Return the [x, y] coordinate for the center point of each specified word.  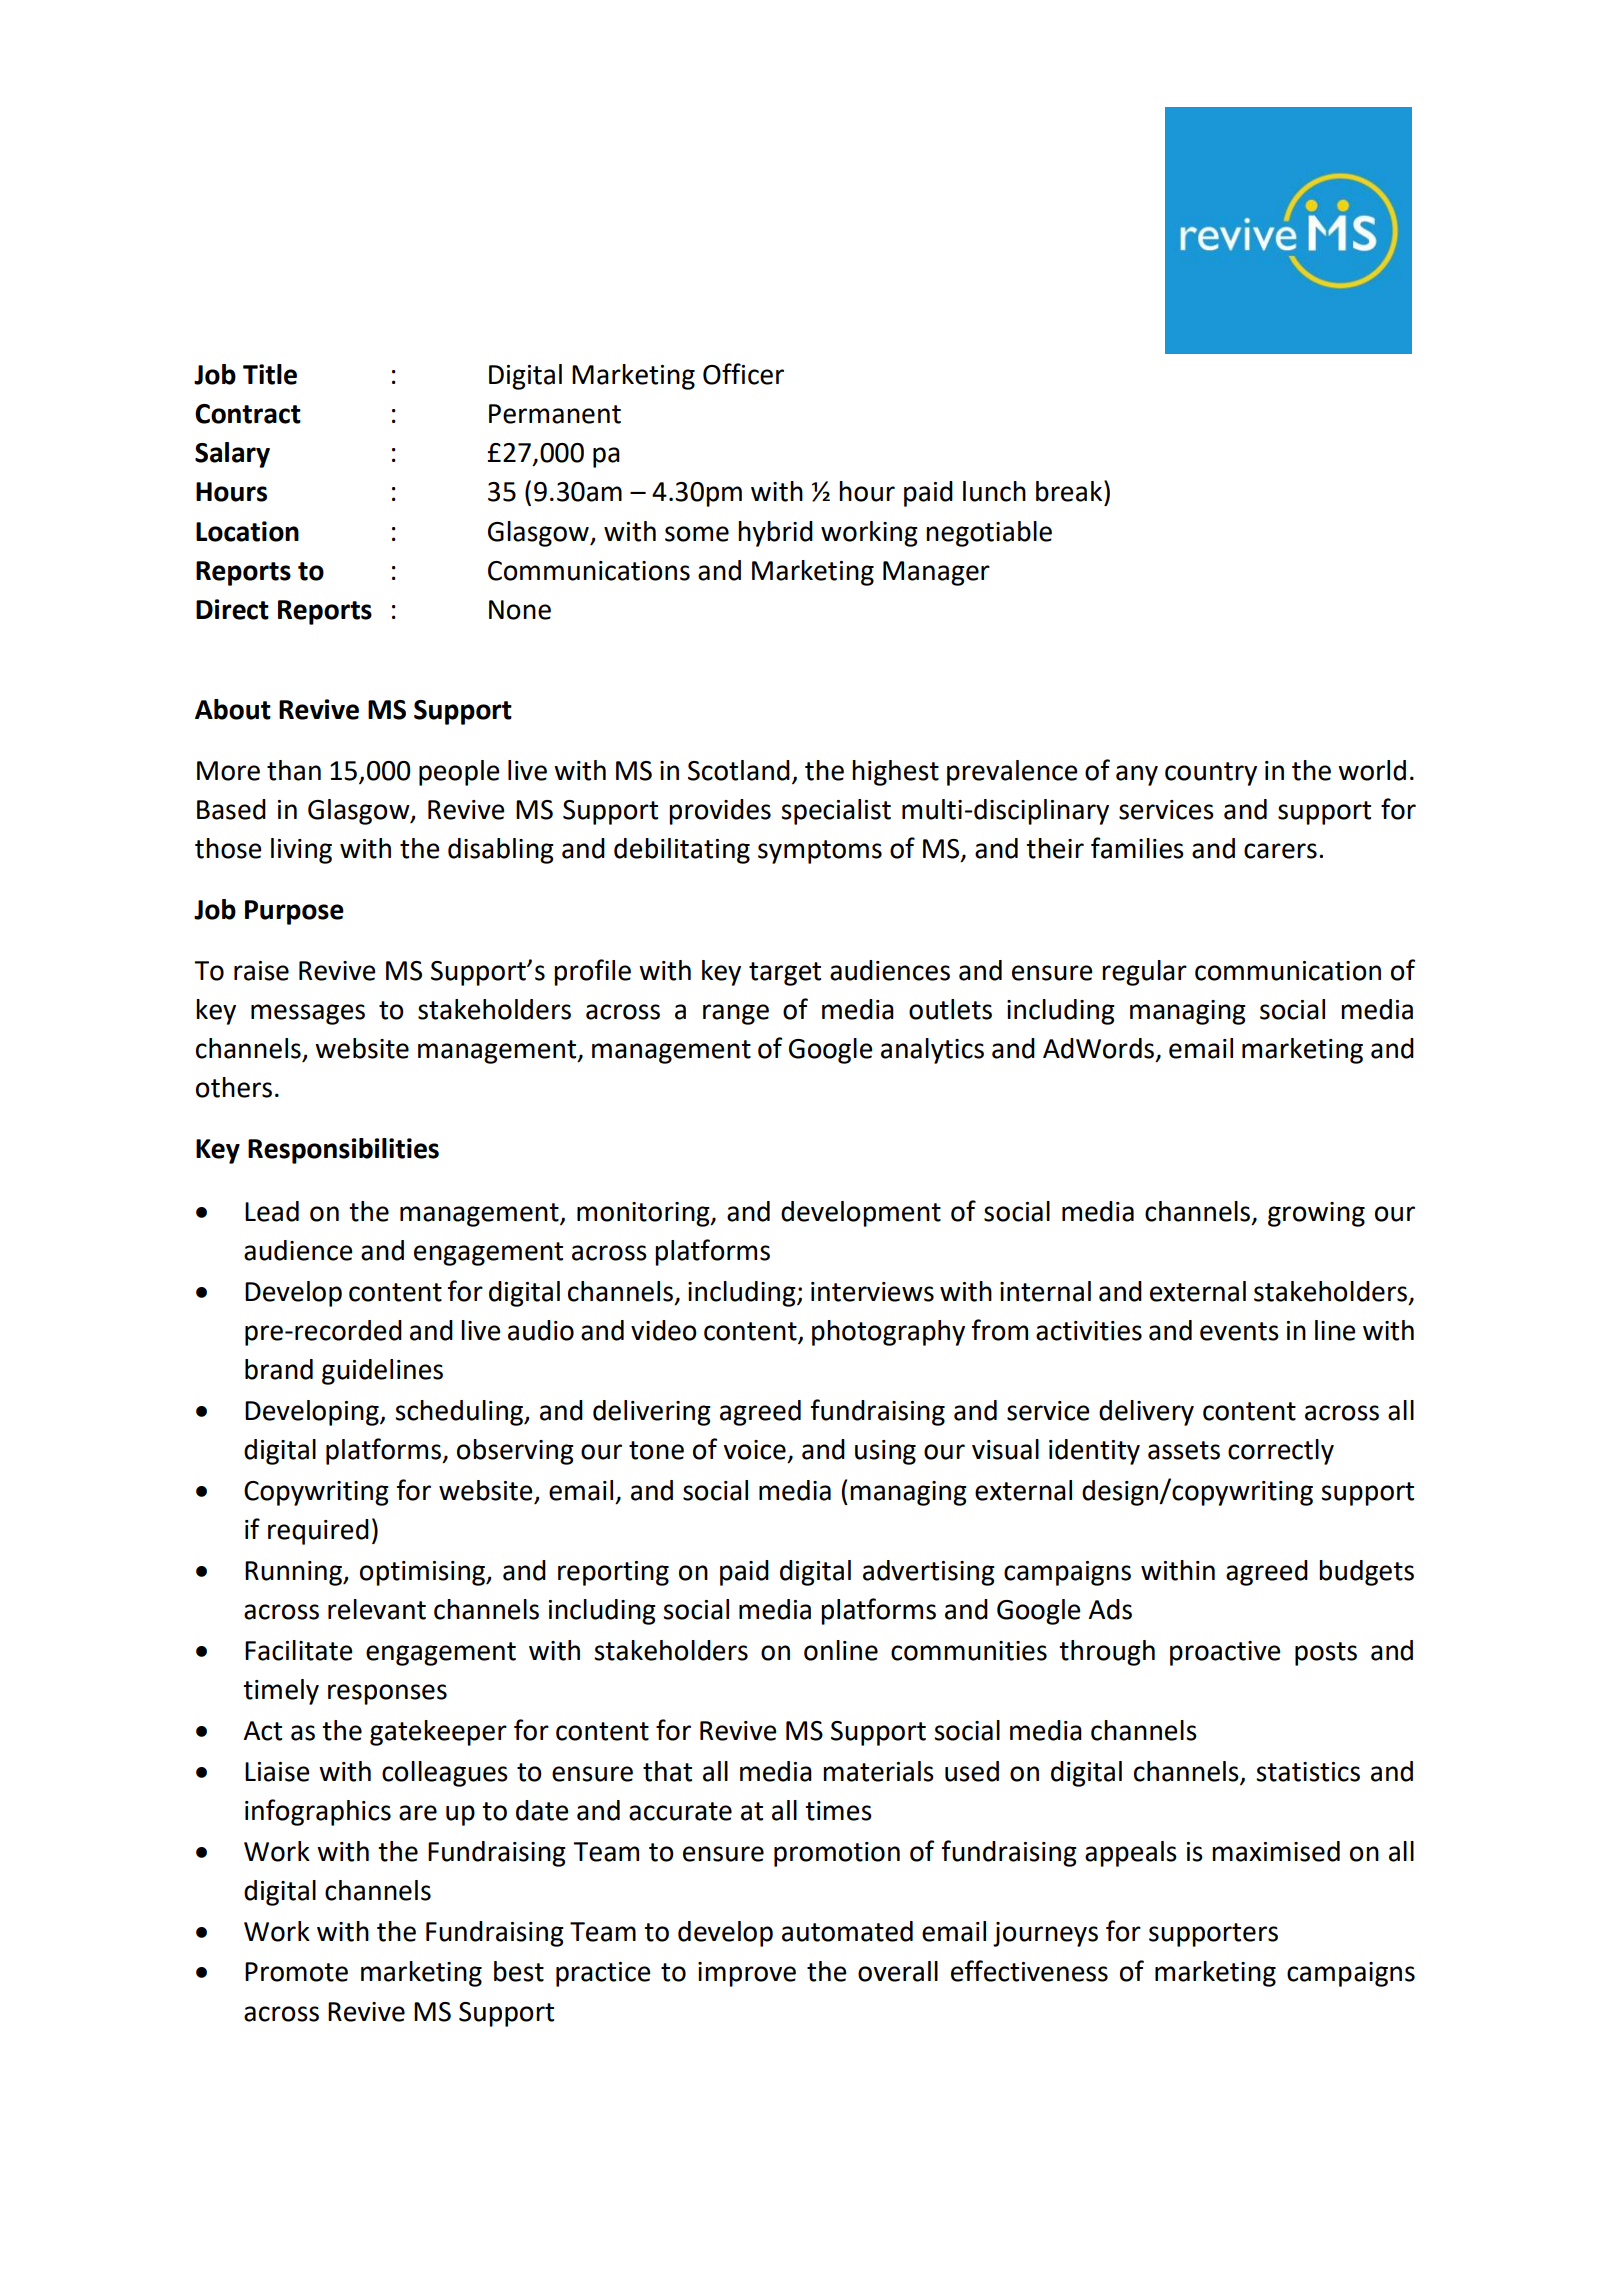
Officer [743, 374]
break [1070, 491]
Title [270, 374]
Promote [296, 1972]
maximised [1276, 1851]
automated [847, 1931]
